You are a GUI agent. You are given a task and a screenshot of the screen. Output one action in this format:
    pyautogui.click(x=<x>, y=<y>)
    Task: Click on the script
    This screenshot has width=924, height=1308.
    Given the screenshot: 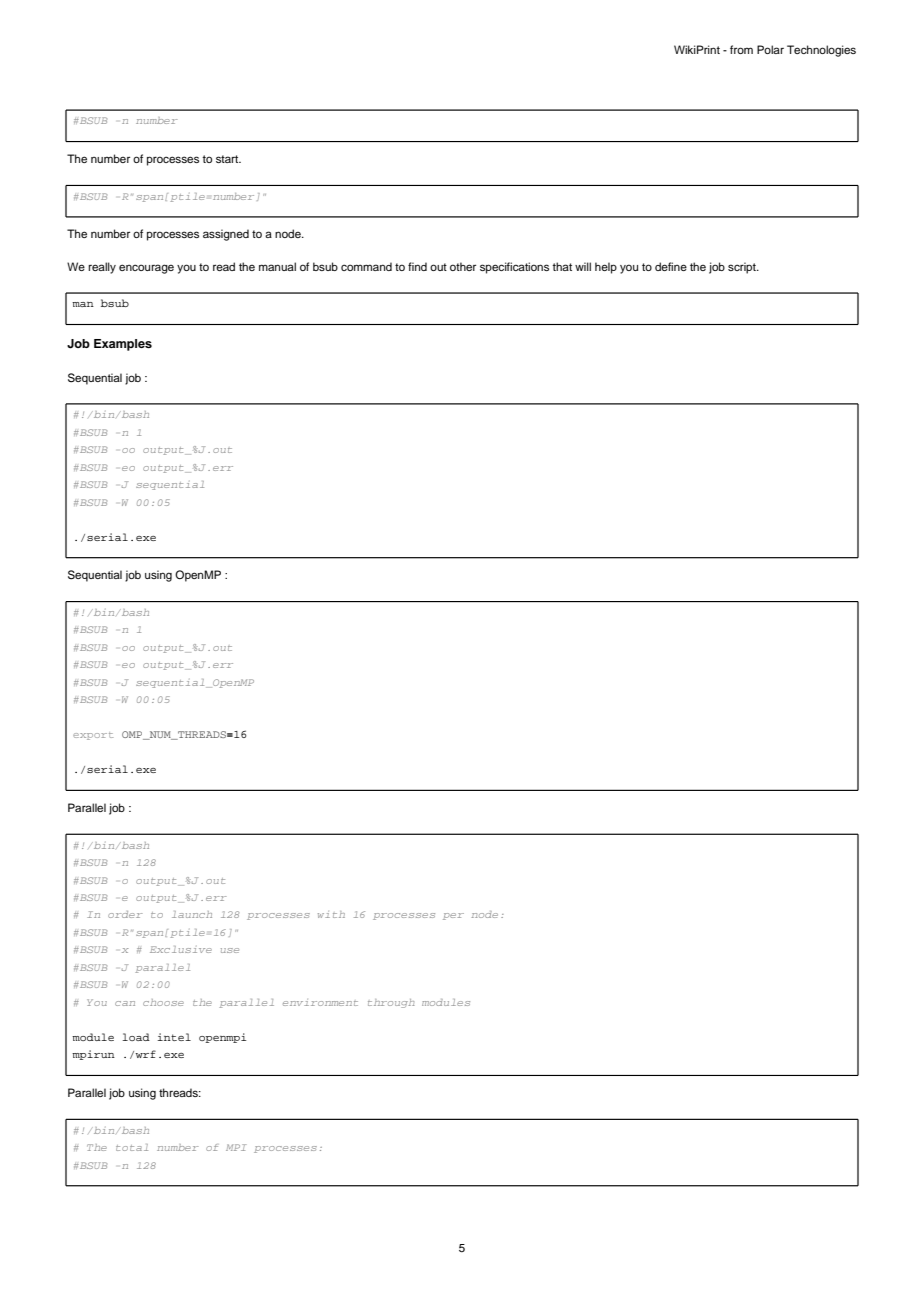 What is the action you would take?
    pyautogui.click(x=743, y=268)
